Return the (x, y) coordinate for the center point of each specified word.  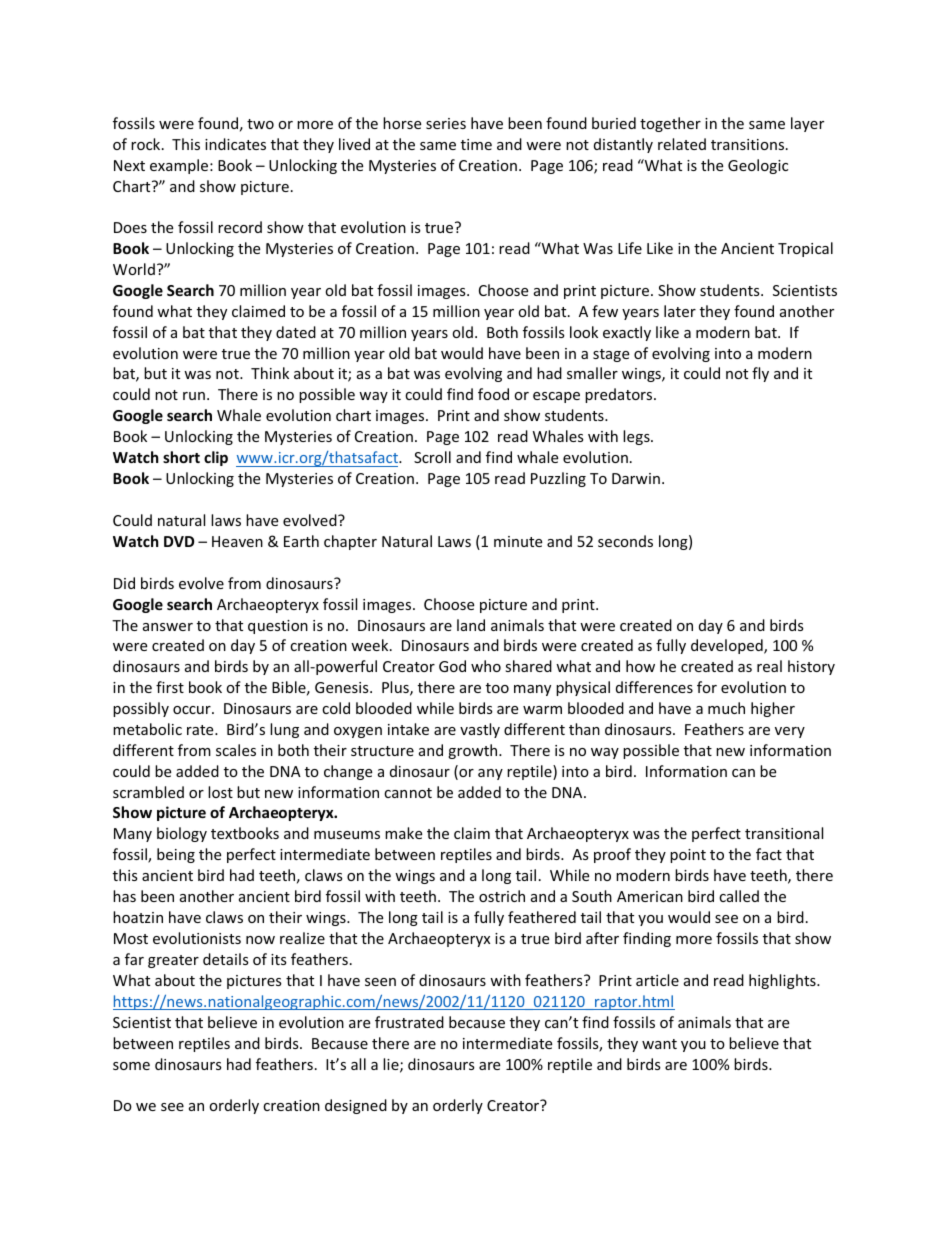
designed (356, 1106)
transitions (749, 144)
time (476, 144)
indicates (235, 144)
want (659, 1044)
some (131, 1066)
